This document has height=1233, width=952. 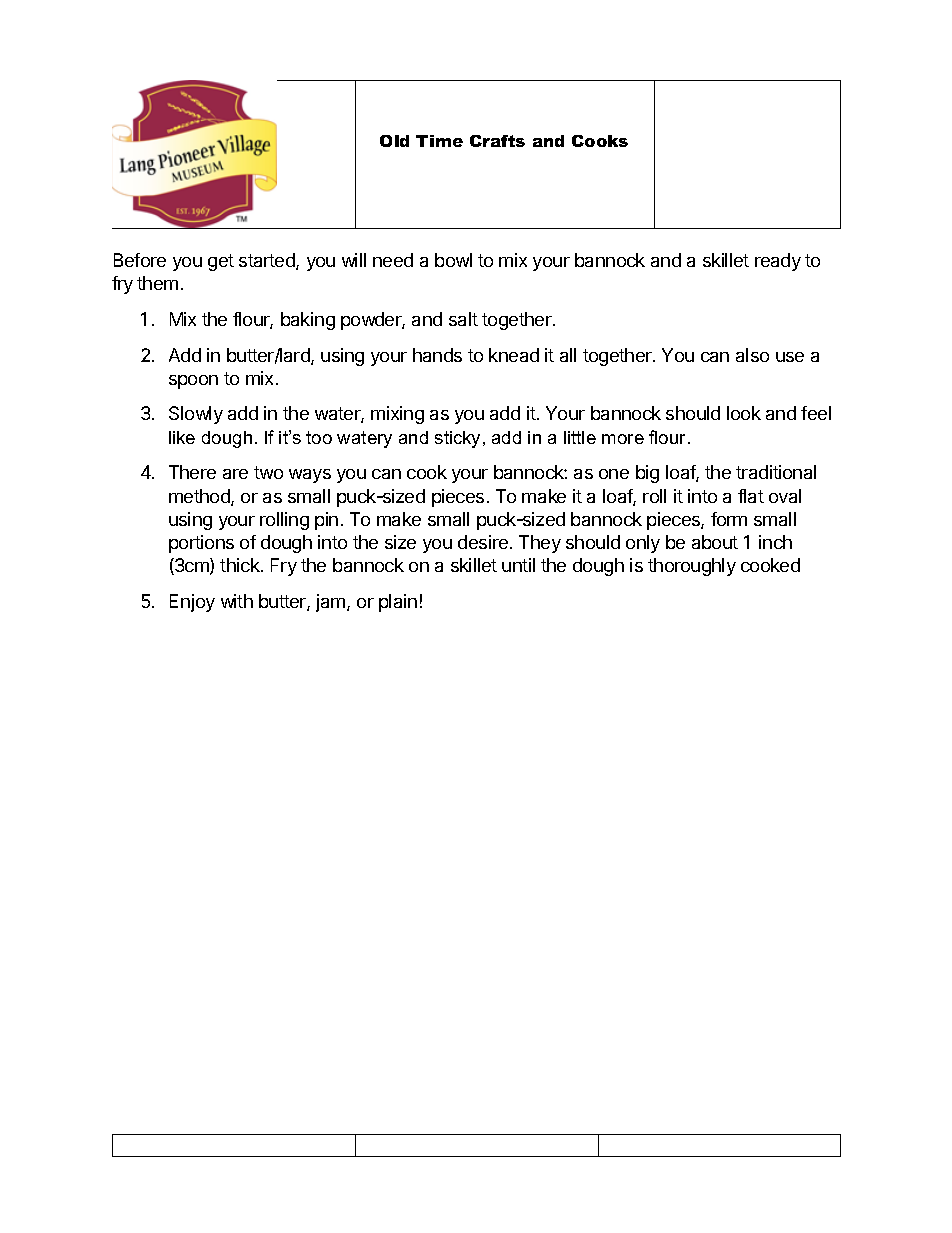 I want to click on ready, so click(x=778, y=262).
